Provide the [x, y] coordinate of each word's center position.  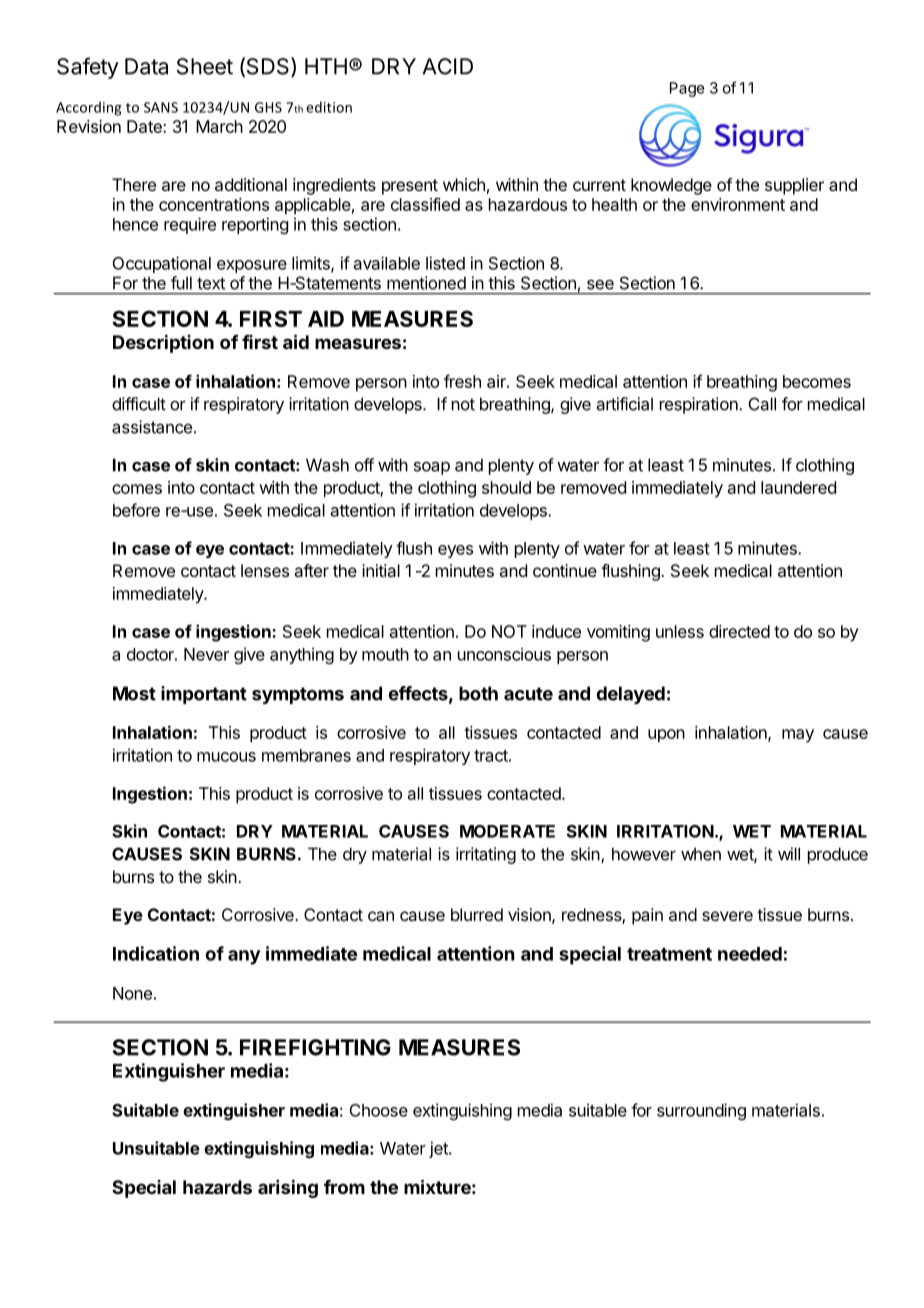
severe [727, 916]
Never [206, 654]
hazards [217, 1187]
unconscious [504, 654]
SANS [161, 107]
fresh [462, 381]
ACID [448, 66]
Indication [156, 953]
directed [739, 631]
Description [163, 343]
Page [687, 89]
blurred [477, 914]
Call [762, 404]
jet [439, 1149]
